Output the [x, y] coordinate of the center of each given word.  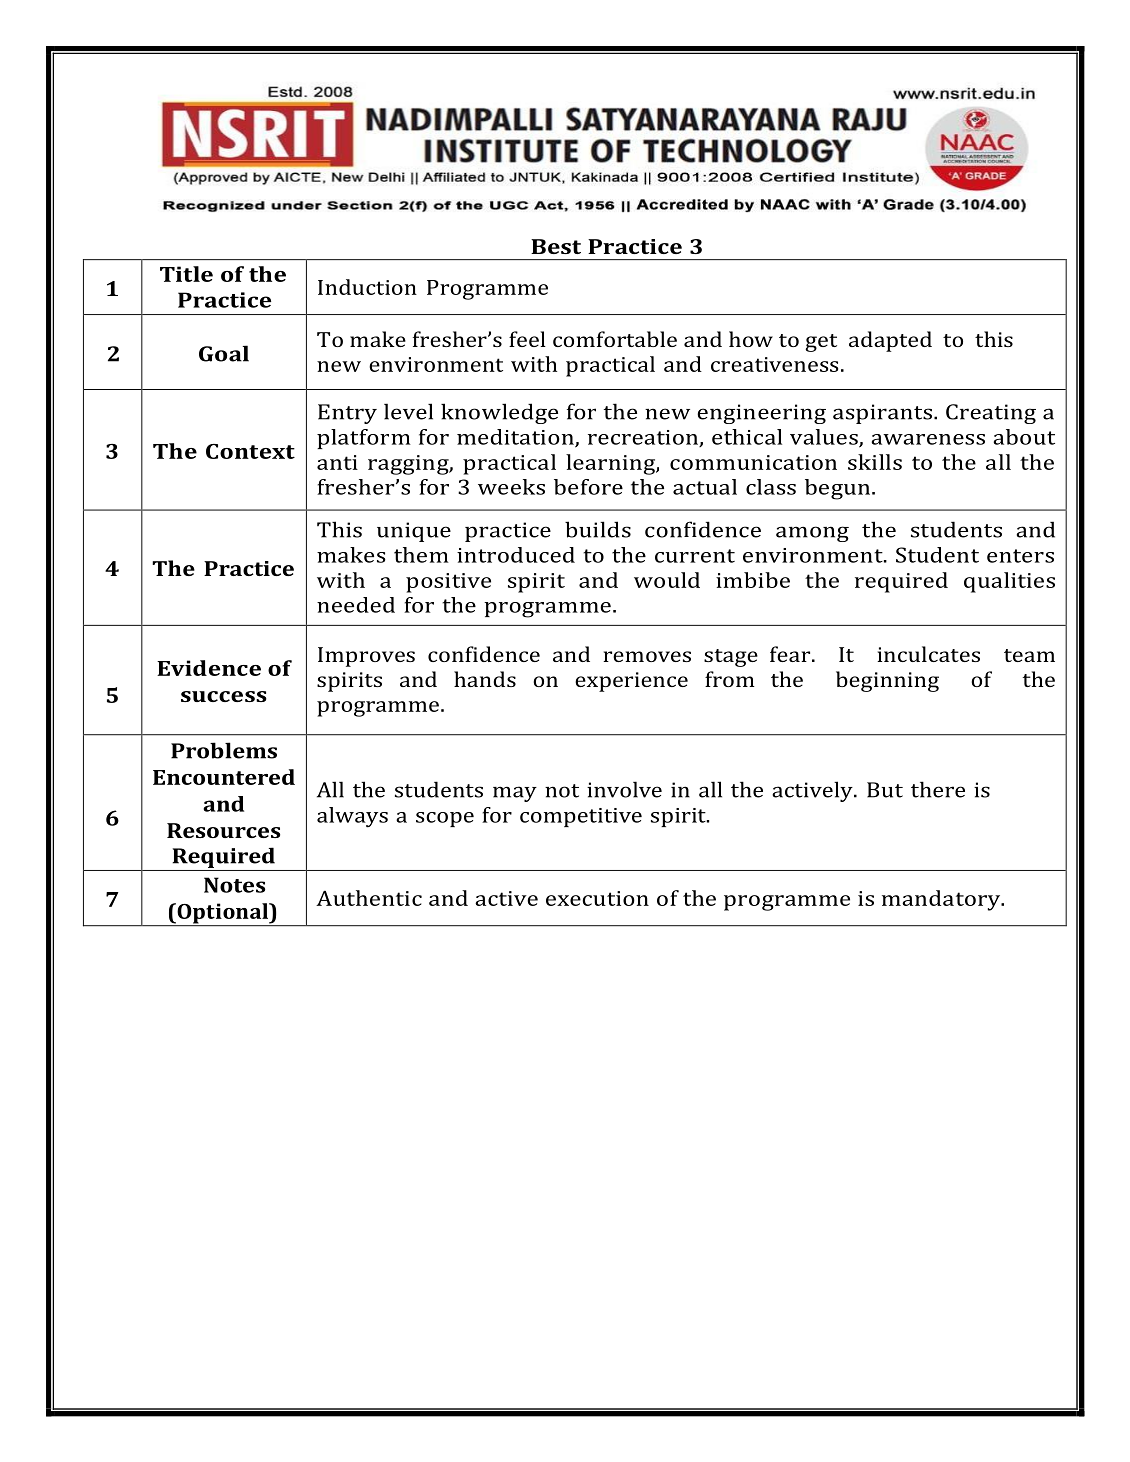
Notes [234, 885]
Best [556, 246]
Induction [367, 287]
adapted [890, 341]
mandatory [942, 900]
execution [597, 898]
